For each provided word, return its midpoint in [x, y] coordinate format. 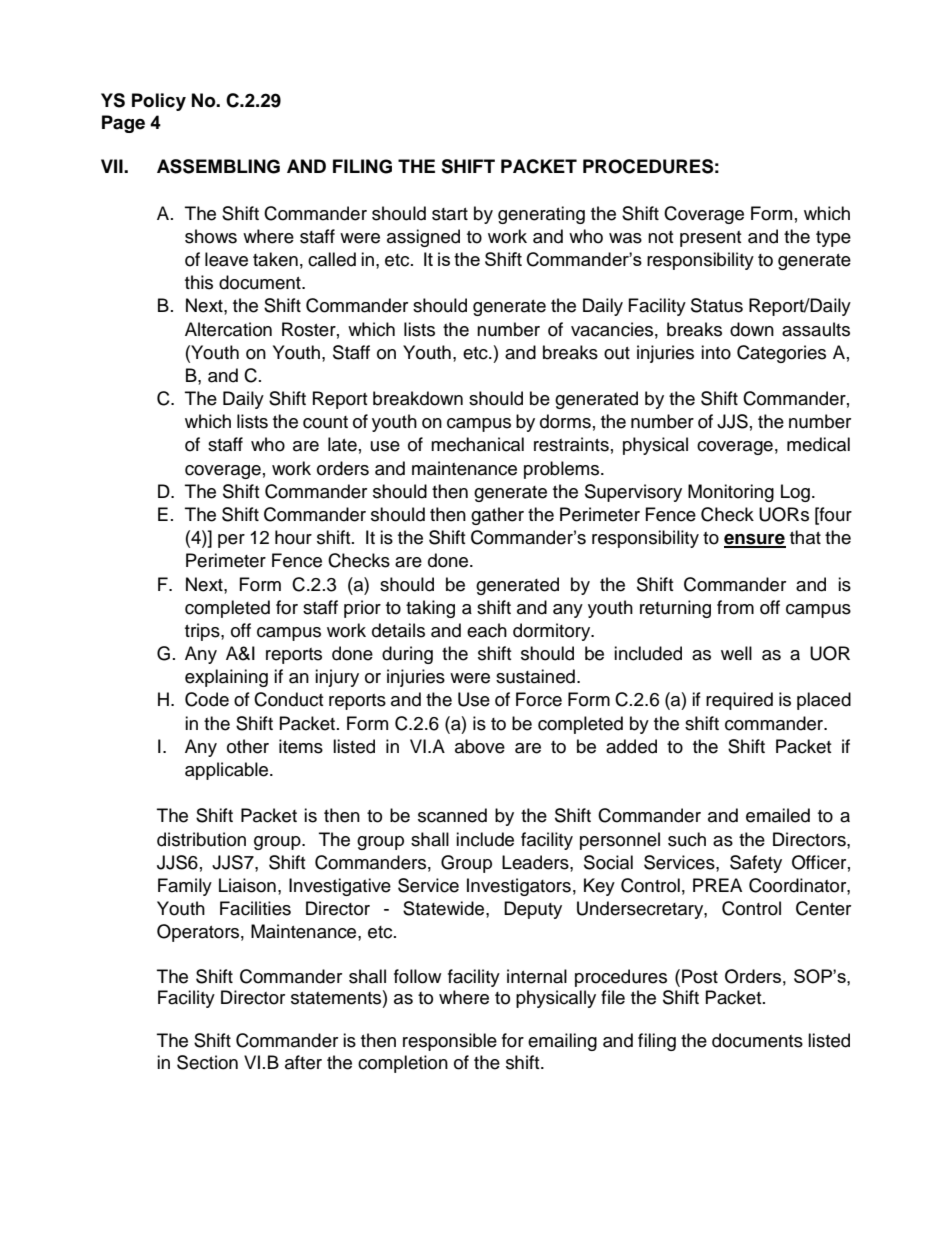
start [450, 214]
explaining [226, 678]
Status [717, 305]
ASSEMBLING [218, 166]
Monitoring [731, 493]
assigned [423, 238]
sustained [535, 676]
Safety [756, 864]
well [736, 653]
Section [207, 1062]
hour [293, 537]
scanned [452, 815]
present [710, 239]
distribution [201, 839]
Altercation [228, 329]
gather [497, 516]
